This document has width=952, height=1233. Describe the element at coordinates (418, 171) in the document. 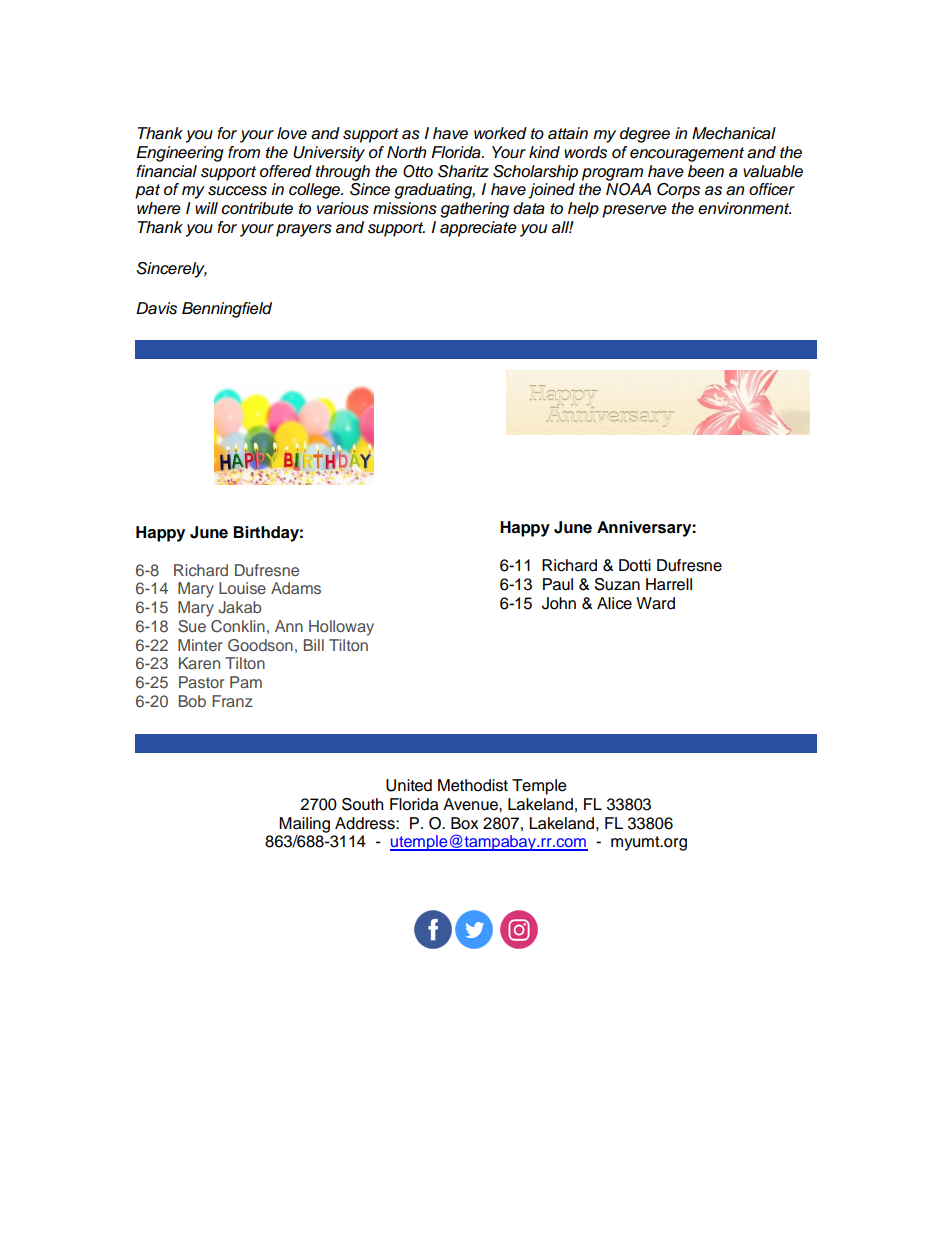

I see `Otto` at that location.
